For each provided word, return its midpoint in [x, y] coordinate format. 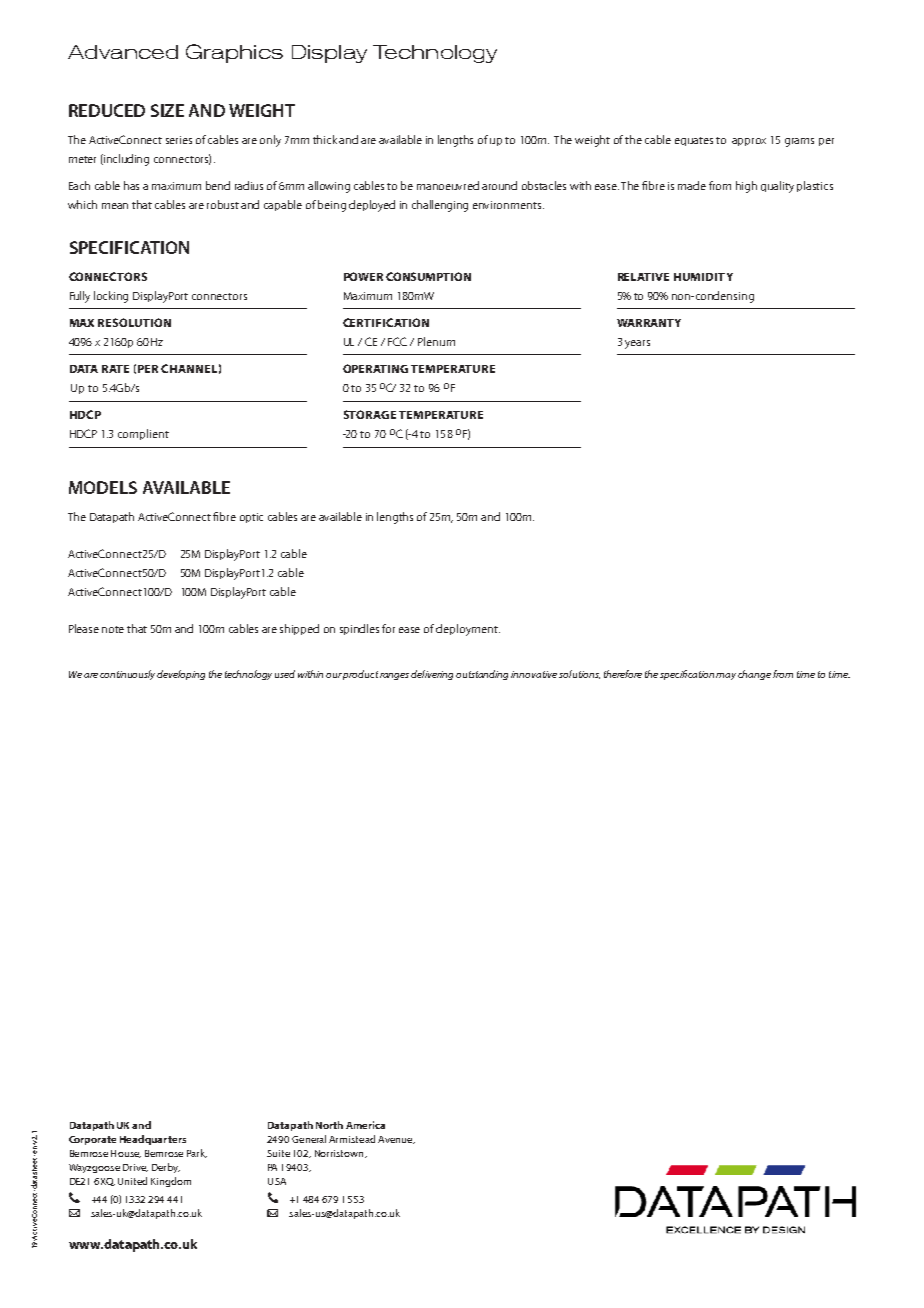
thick [326, 139]
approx [749, 142]
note [113, 629]
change [754, 675]
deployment [468, 630]
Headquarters [153, 1140]
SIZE [167, 110]
